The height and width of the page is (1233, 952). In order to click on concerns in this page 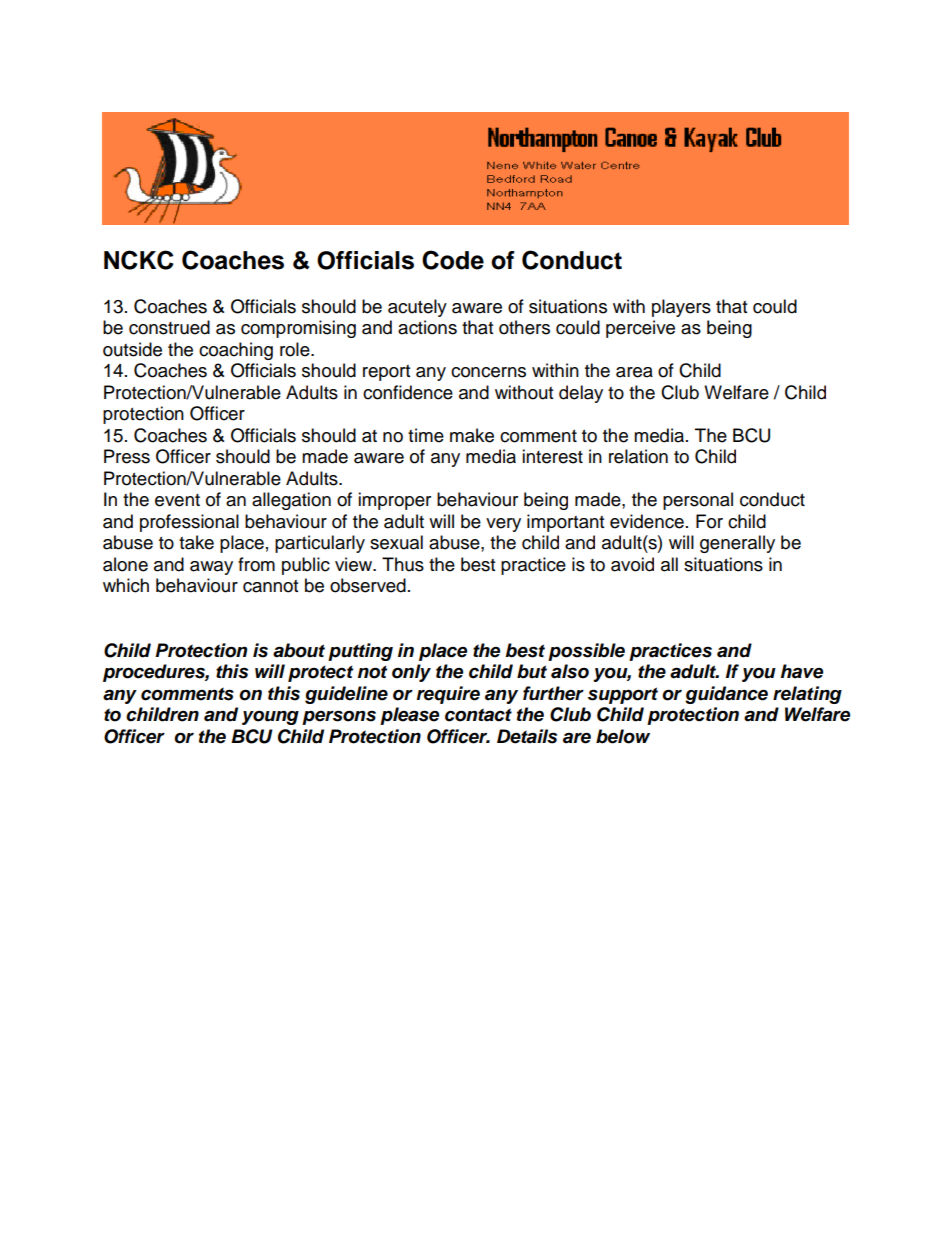, I will do `click(488, 372)`.
